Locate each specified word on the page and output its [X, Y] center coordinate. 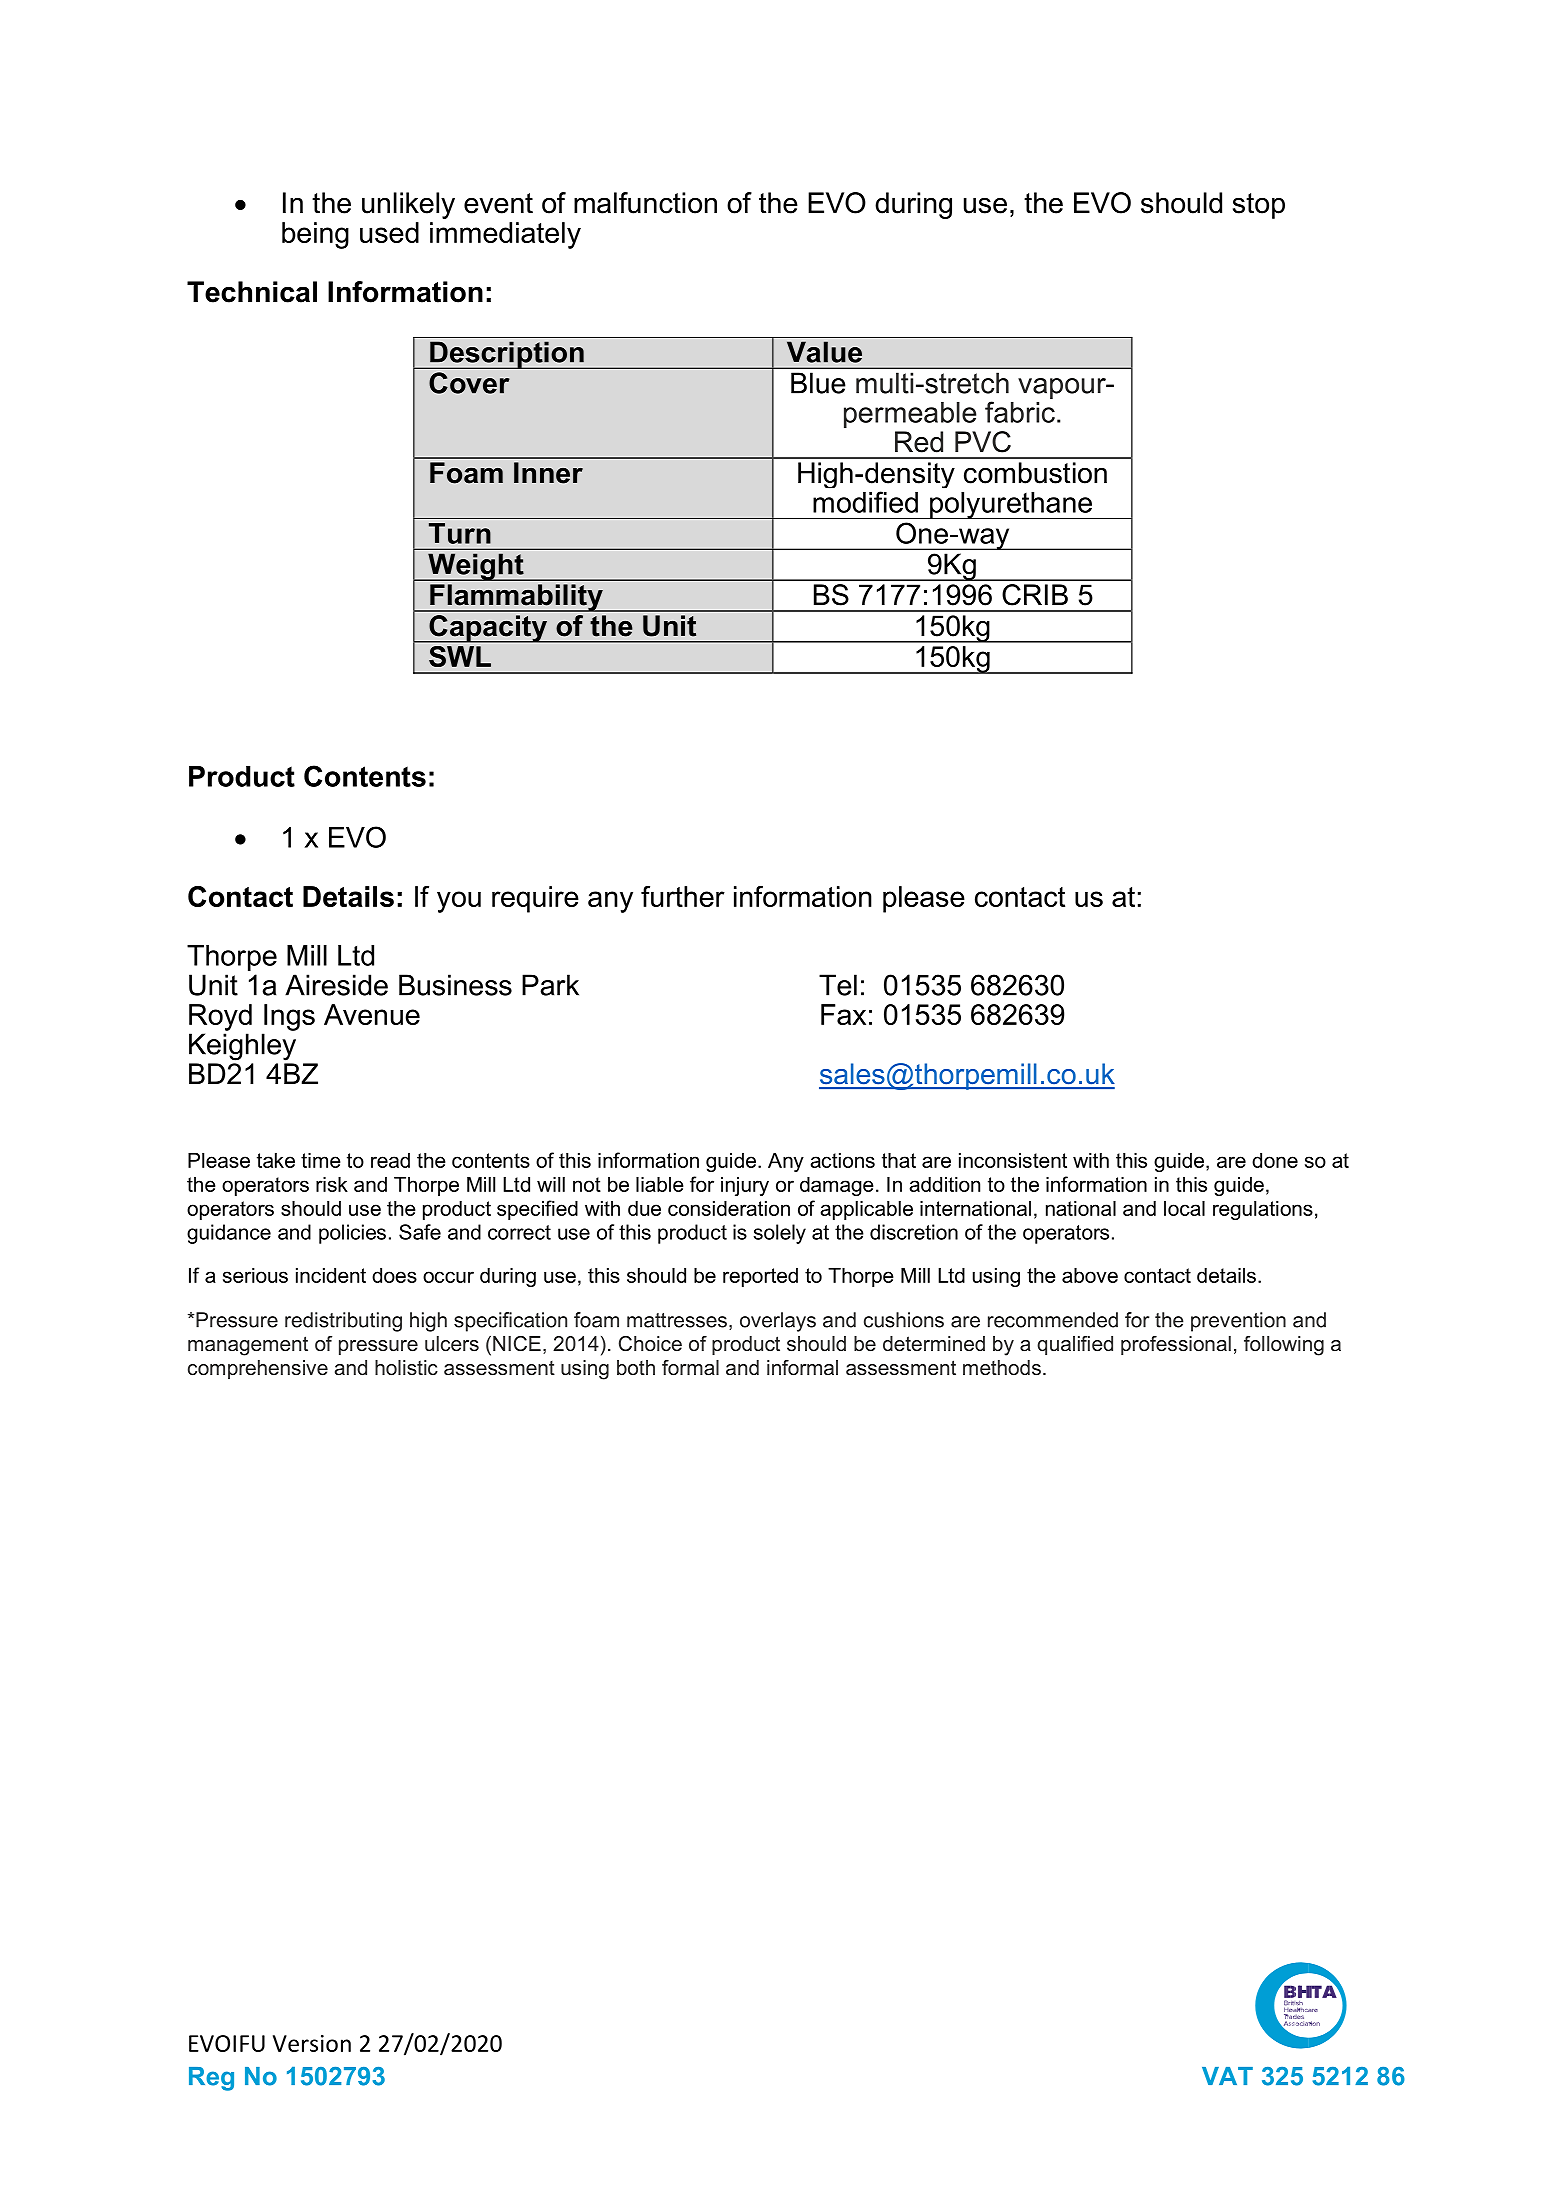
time [321, 1160]
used [389, 232]
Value [824, 352]
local [1184, 1208]
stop [1259, 206]
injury [745, 1186]
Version [312, 2043]
